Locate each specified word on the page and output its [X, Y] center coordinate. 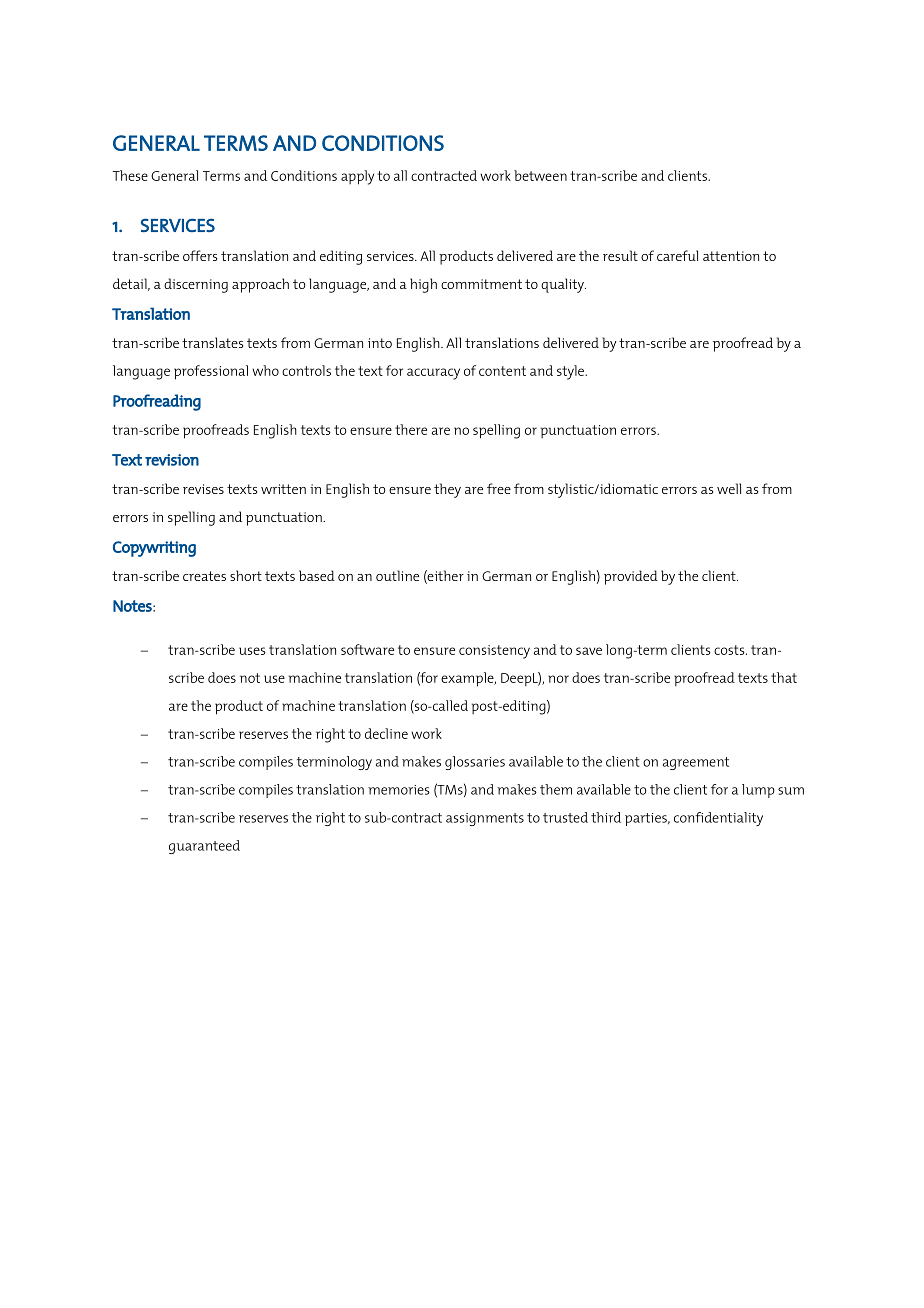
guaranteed [204, 847]
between [540, 175]
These [130, 175]
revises [203, 489]
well [729, 488]
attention [731, 256]
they [447, 490]
